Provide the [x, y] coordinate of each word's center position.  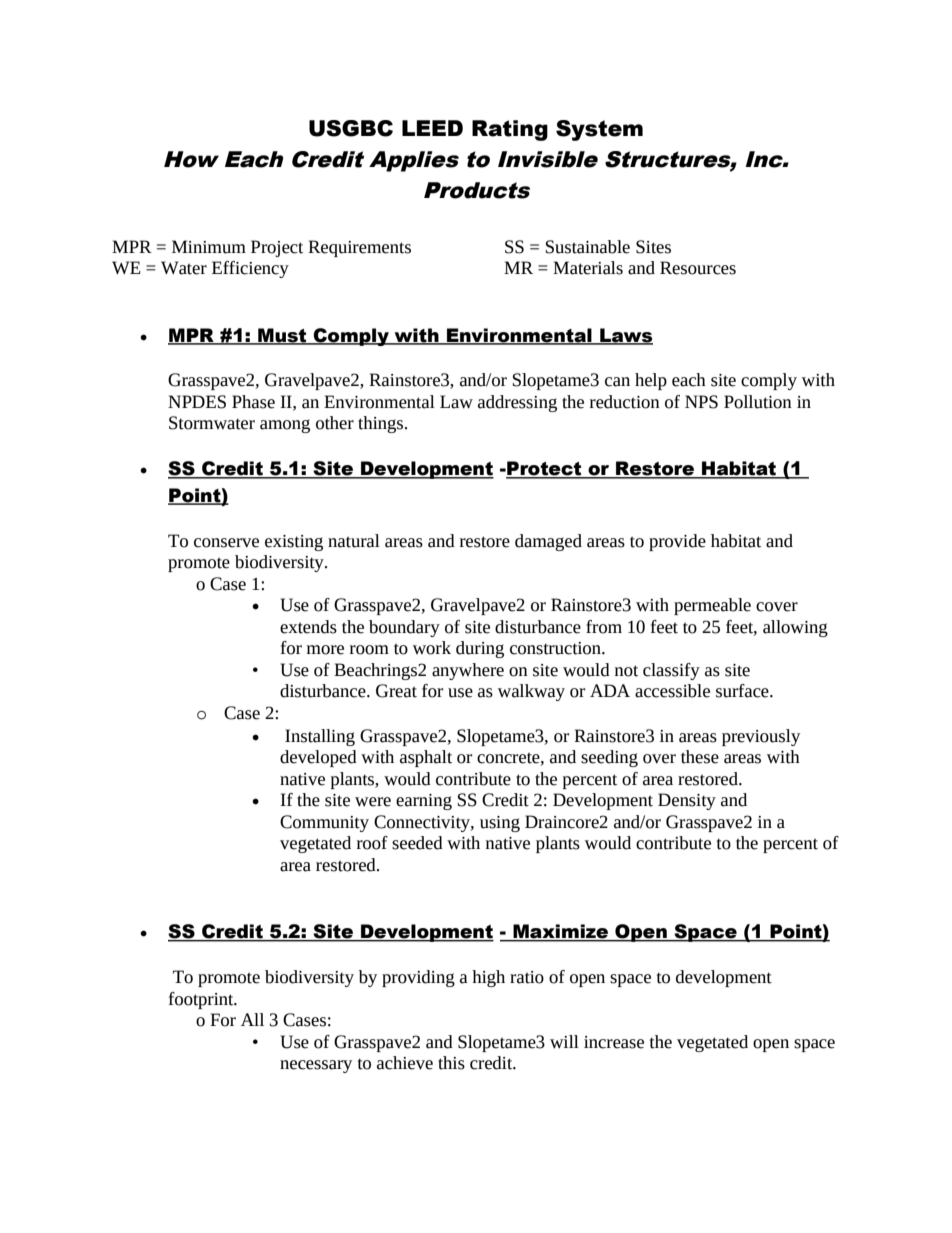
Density [687, 801]
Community [324, 823]
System [599, 130]
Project [277, 248]
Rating [510, 130]
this [451, 1063]
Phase [253, 402]
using [500, 824]
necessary [316, 1066]
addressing [517, 403]
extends [308, 627]
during [480, 649]
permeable [712, 606]
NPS [701, 402]
